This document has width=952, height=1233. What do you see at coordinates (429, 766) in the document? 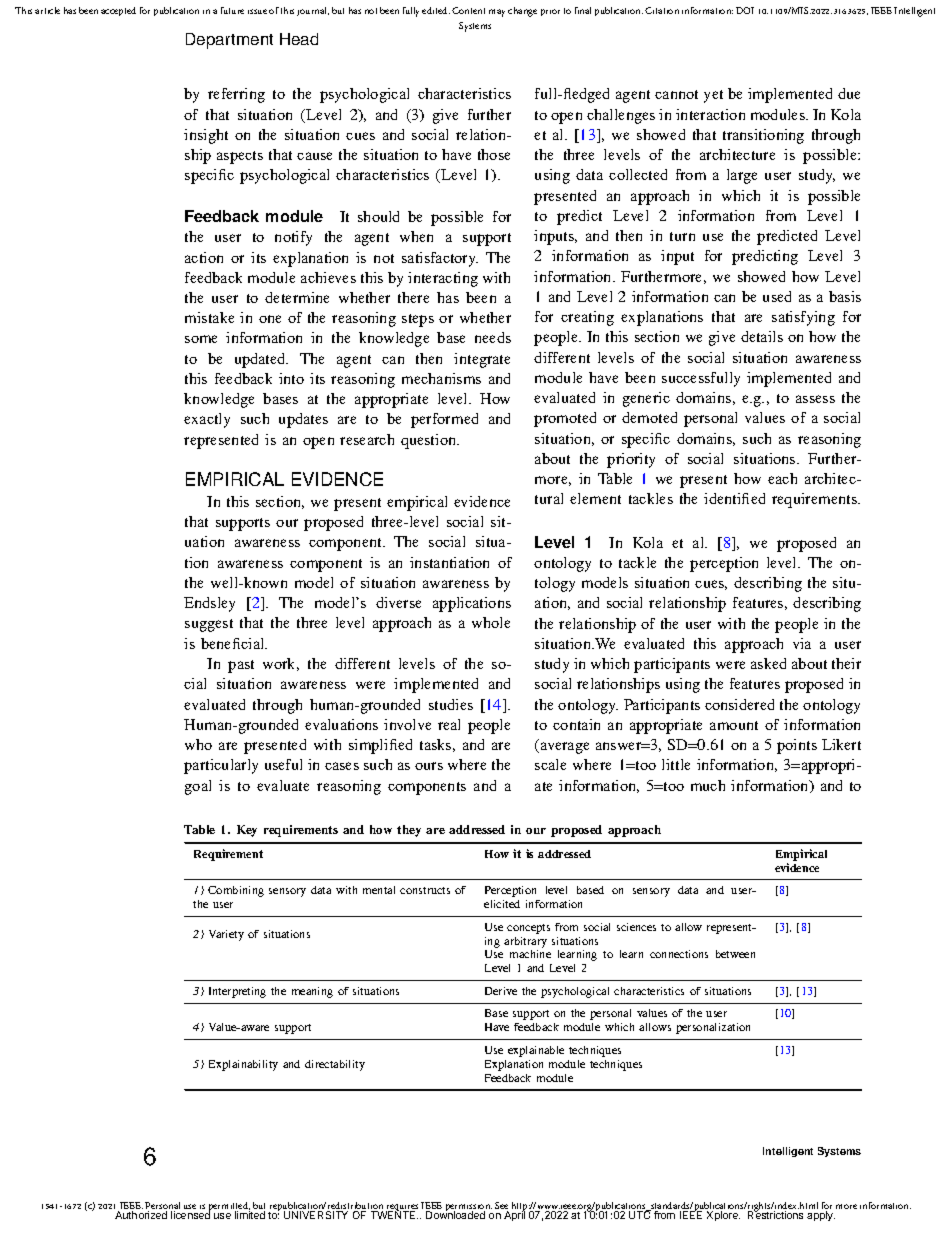
I see `ours` at bounding box center [429, 766].
